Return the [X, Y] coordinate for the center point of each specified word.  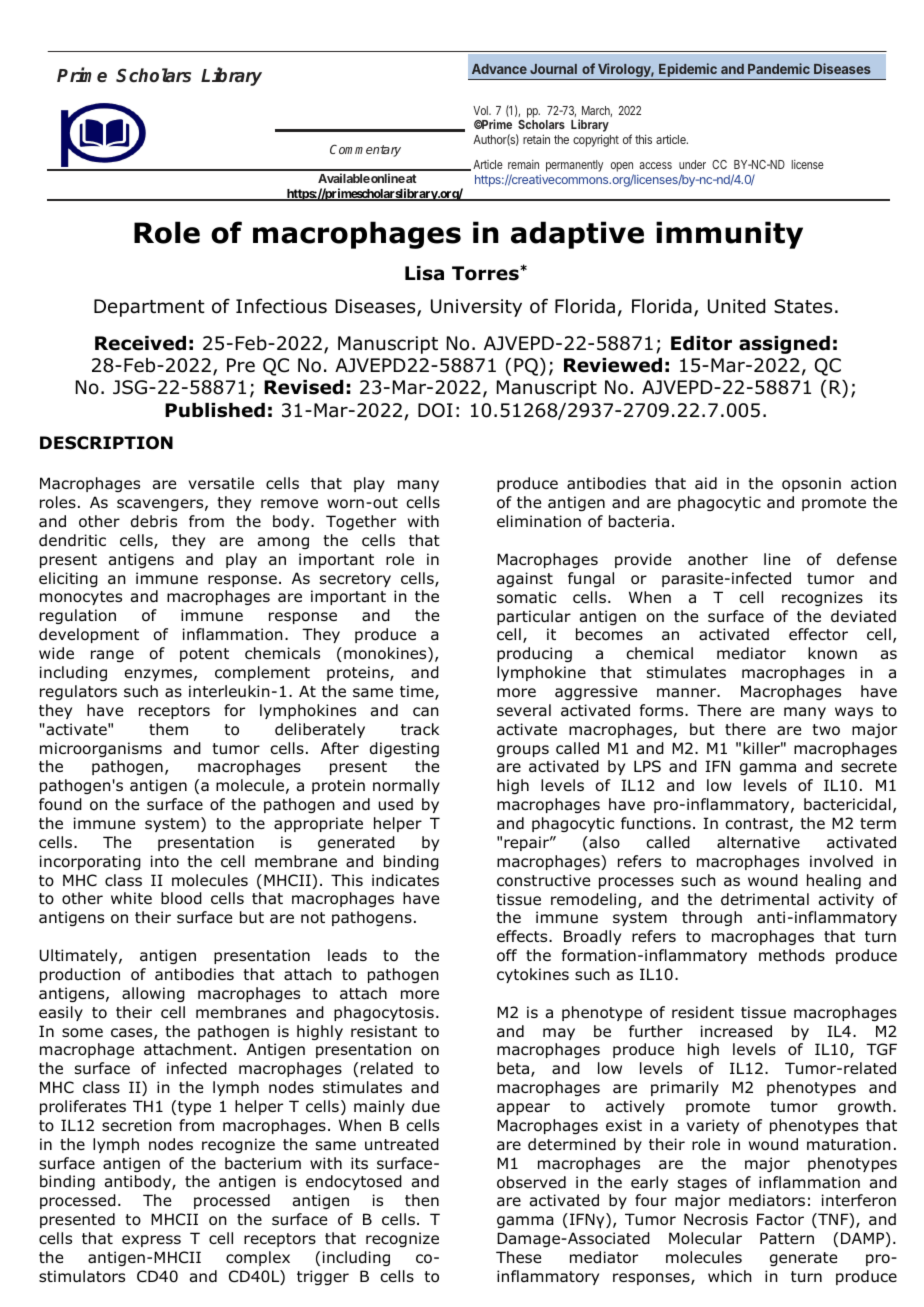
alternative [758, 842]
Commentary [365, 150]
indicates [405, 880]
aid [706, 483]
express [151, 1241]
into [165, 861]
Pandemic [779, 68]
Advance [499, 69]
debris [154, 521]
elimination [539, 521]
